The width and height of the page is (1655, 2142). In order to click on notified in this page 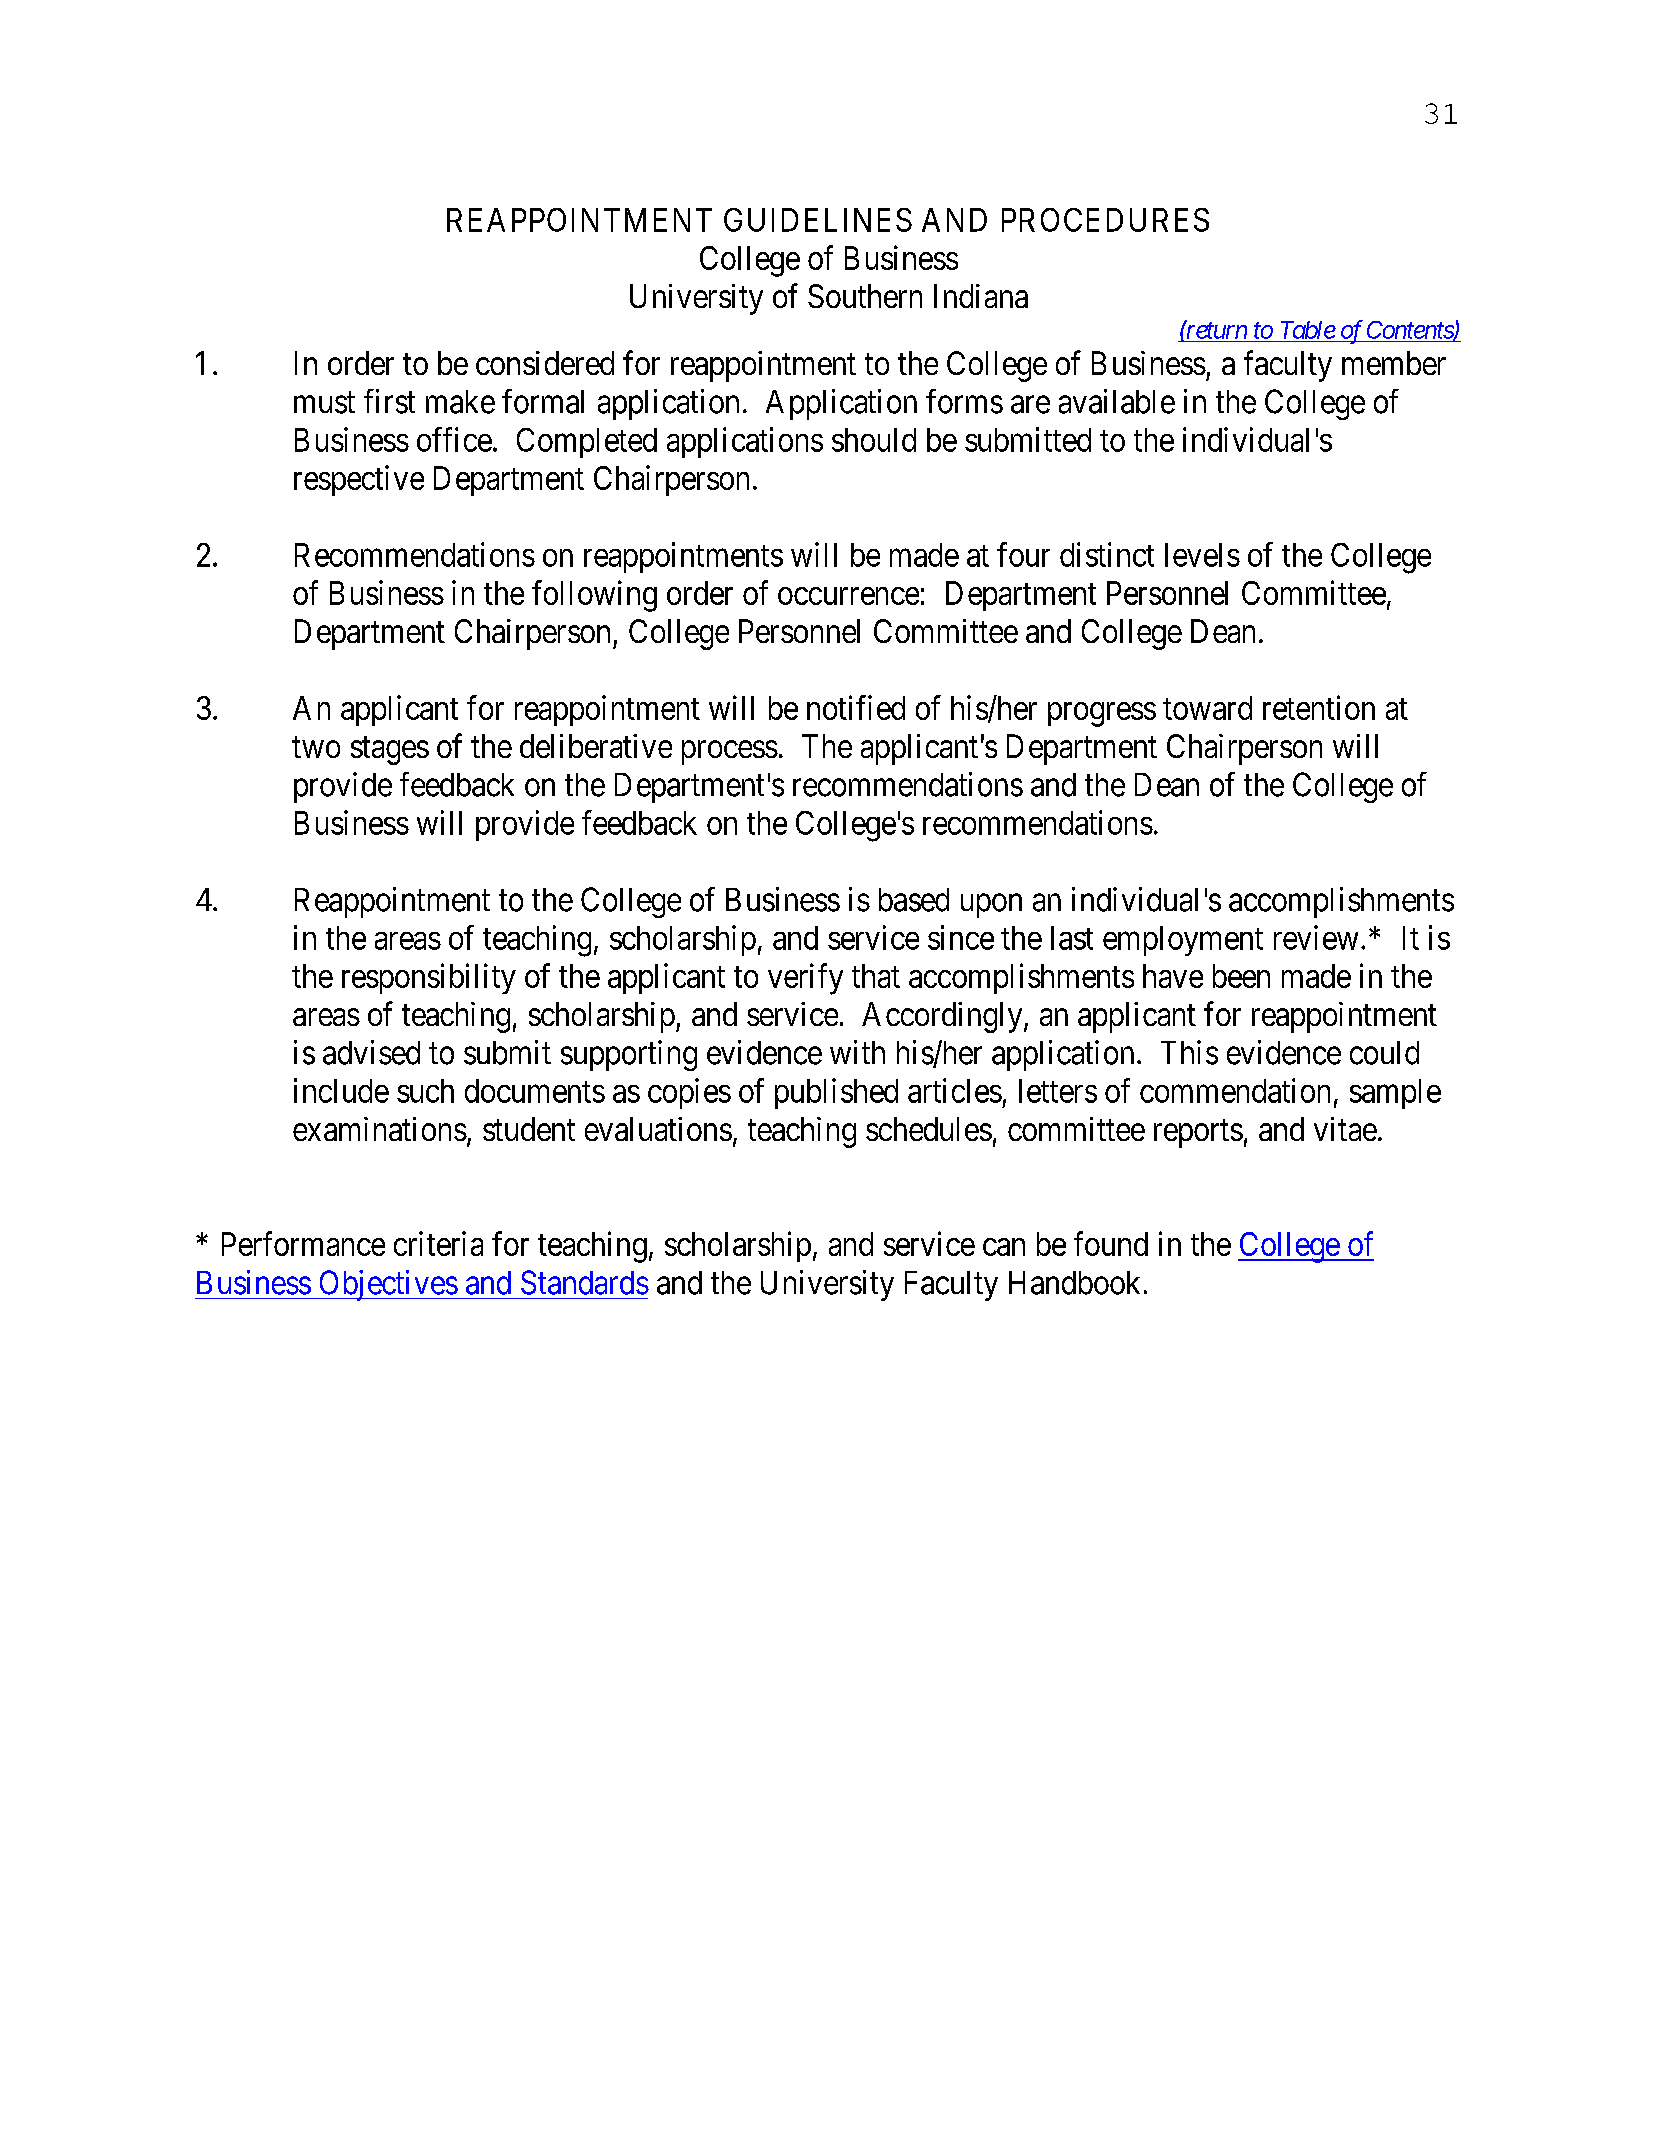, I will do `click(856, 707)`.
